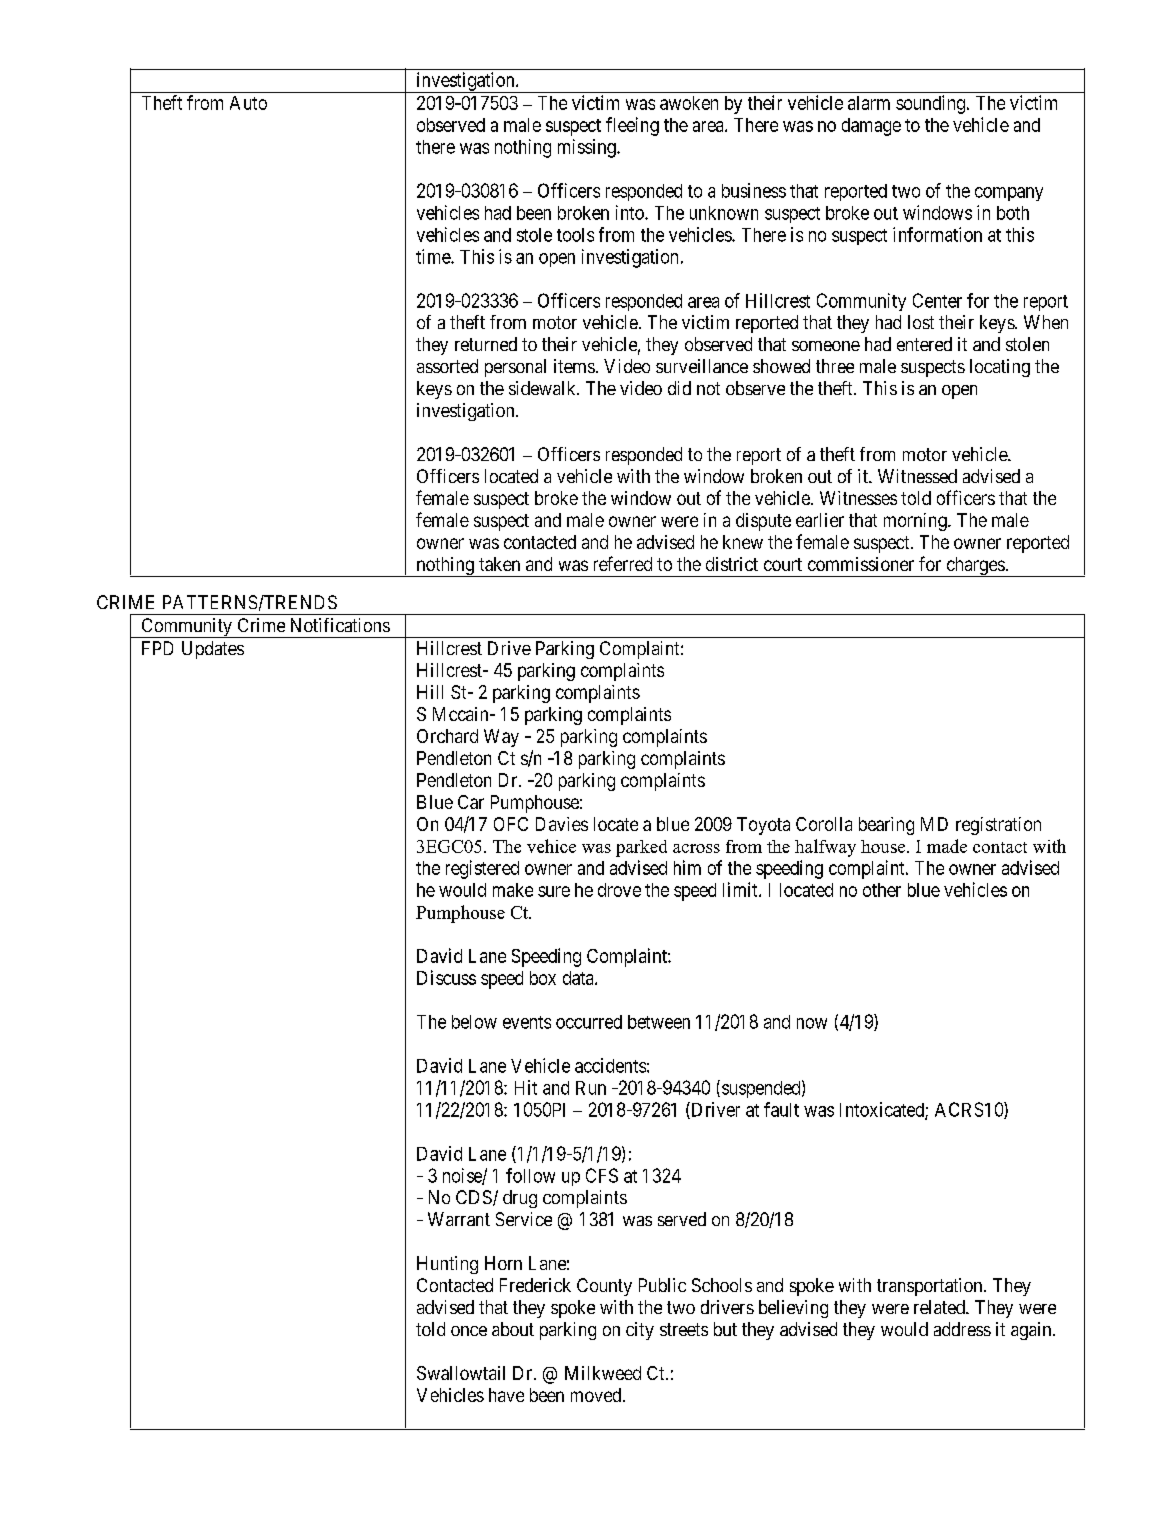 This document has width=1169, height=1513. Describe the element at coordinates (998, 826) in the document. I see `registration` at that location.
